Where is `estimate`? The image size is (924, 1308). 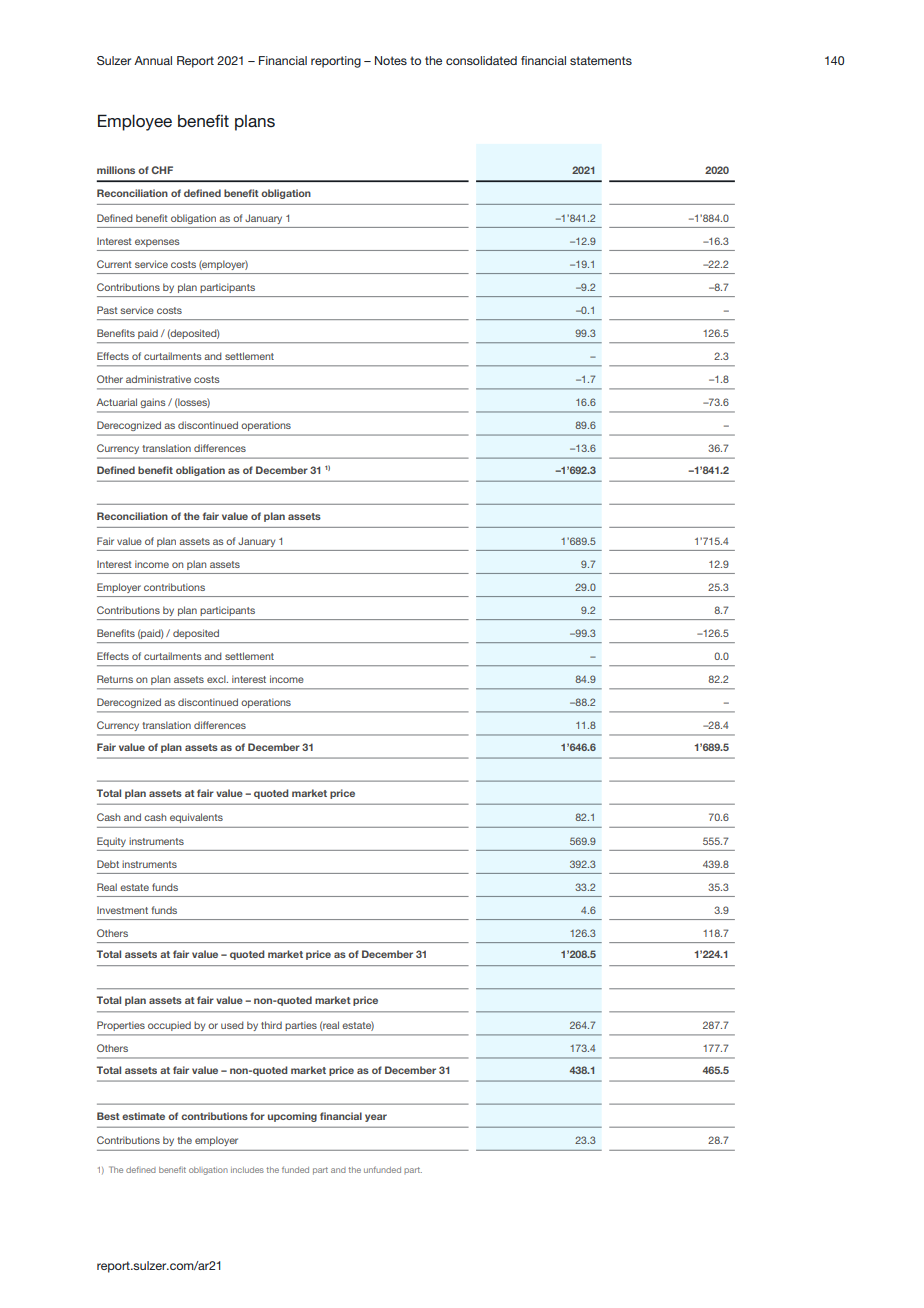
estimate is located at coordinates (143, 1116).
